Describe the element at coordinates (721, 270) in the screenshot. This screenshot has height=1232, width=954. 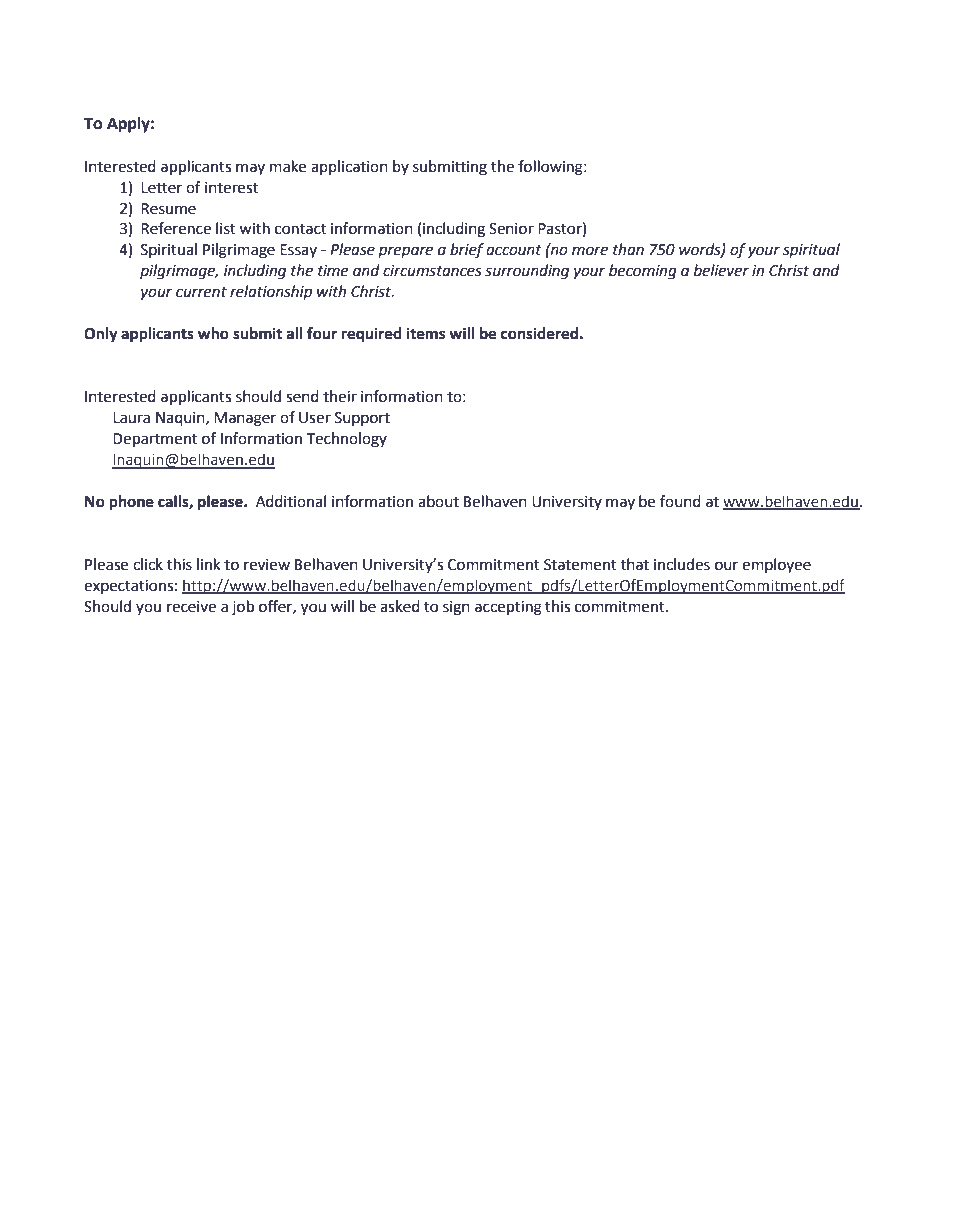
I see `believer` at that location.
